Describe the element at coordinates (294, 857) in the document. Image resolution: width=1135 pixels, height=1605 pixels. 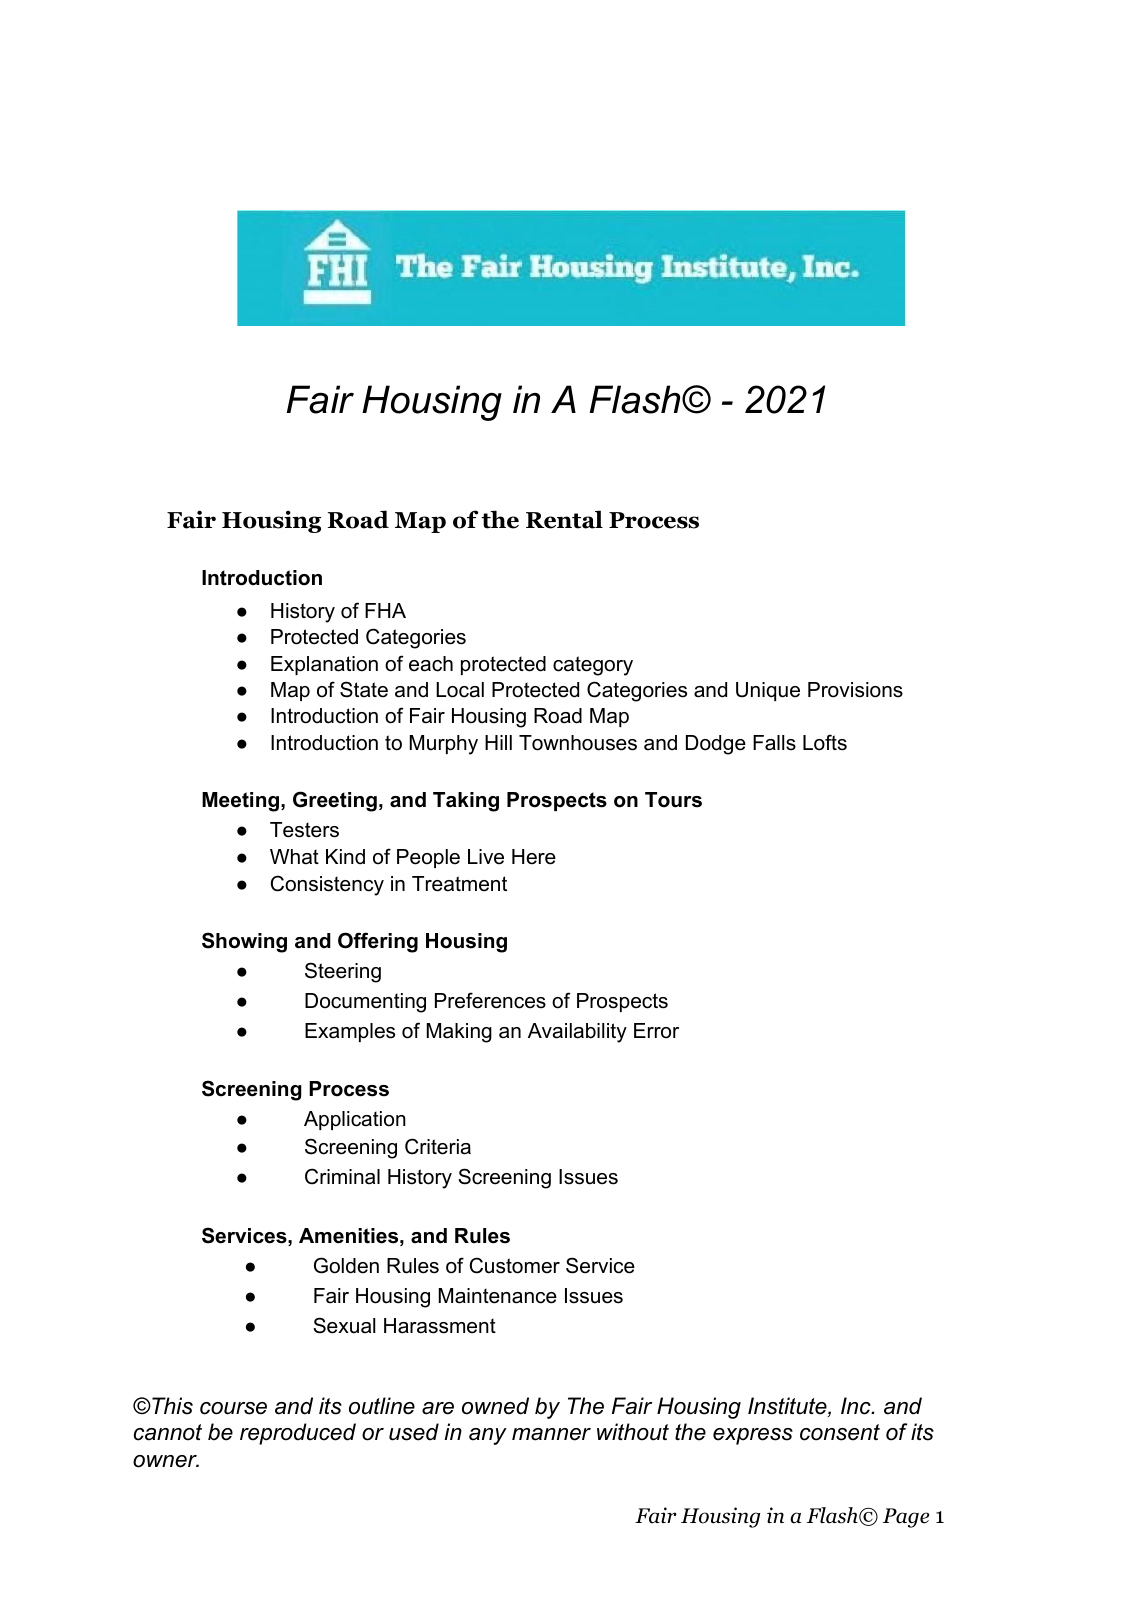
I see `What` at that location.
